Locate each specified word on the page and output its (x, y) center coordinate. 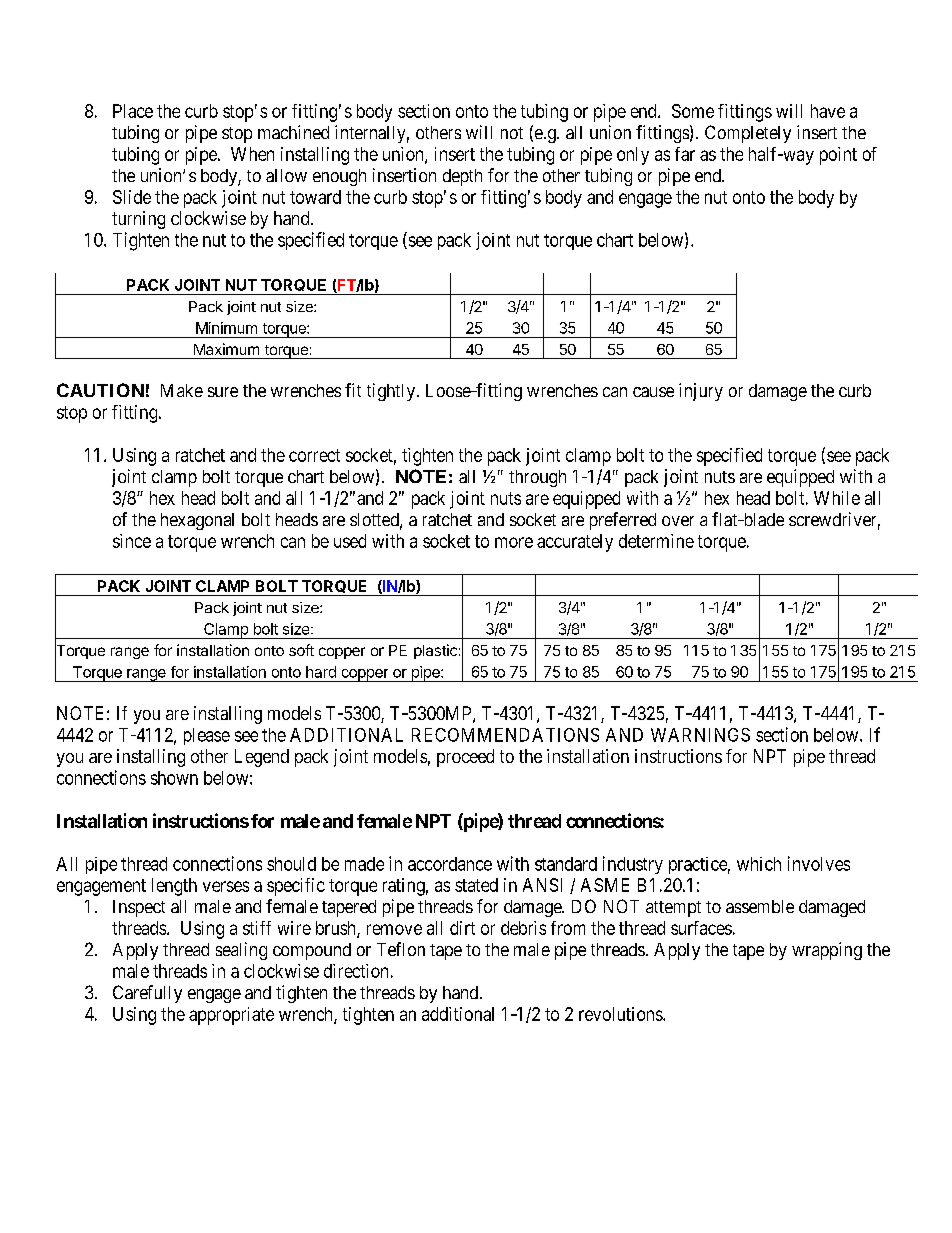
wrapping (827, 951)
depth (462, 177)
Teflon (401, 949)
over (678, 521)
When (252, 154)
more (514, 542)
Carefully (147, 994)
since (132, 541)
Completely (748, 134)
